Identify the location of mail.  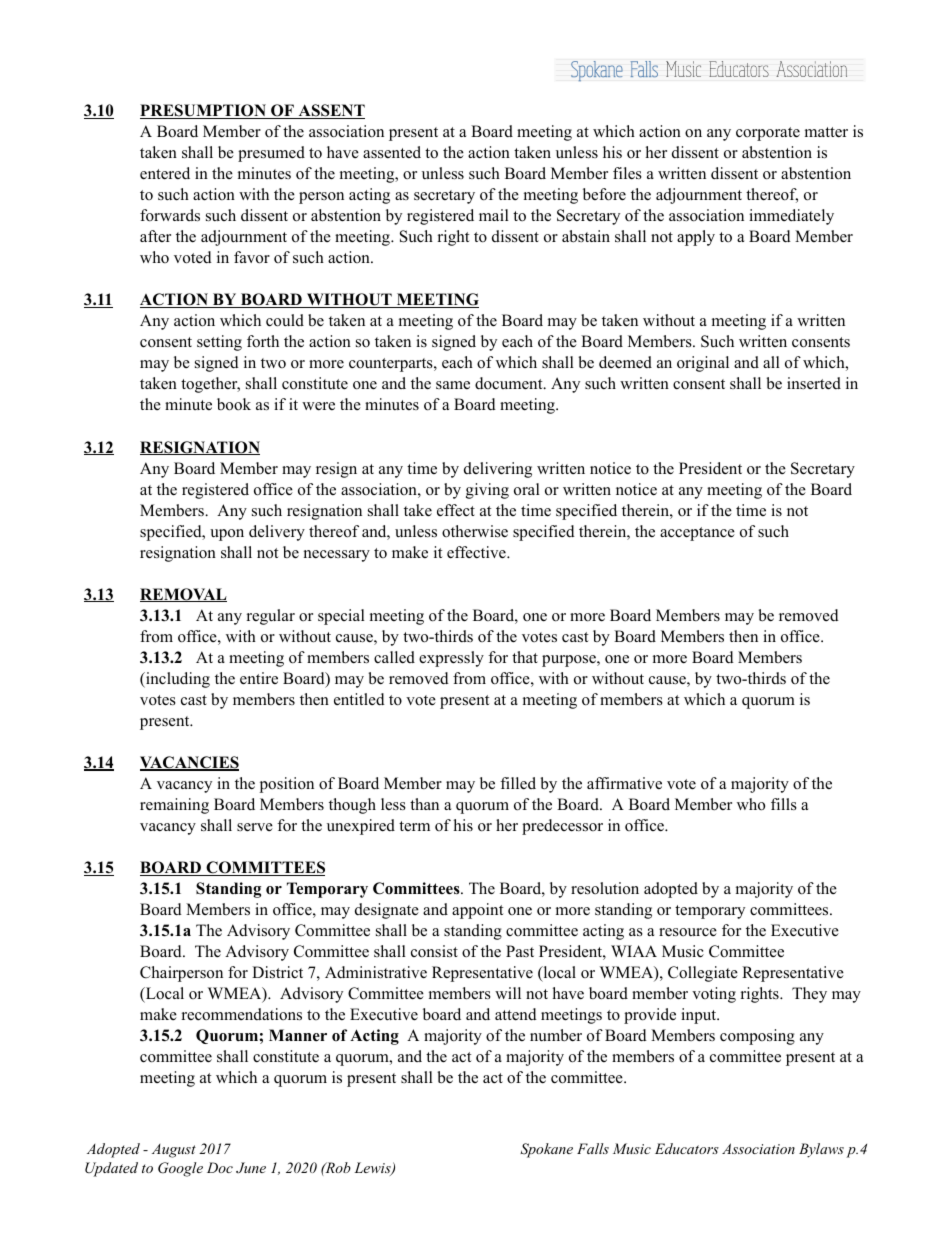
(494, 215).
